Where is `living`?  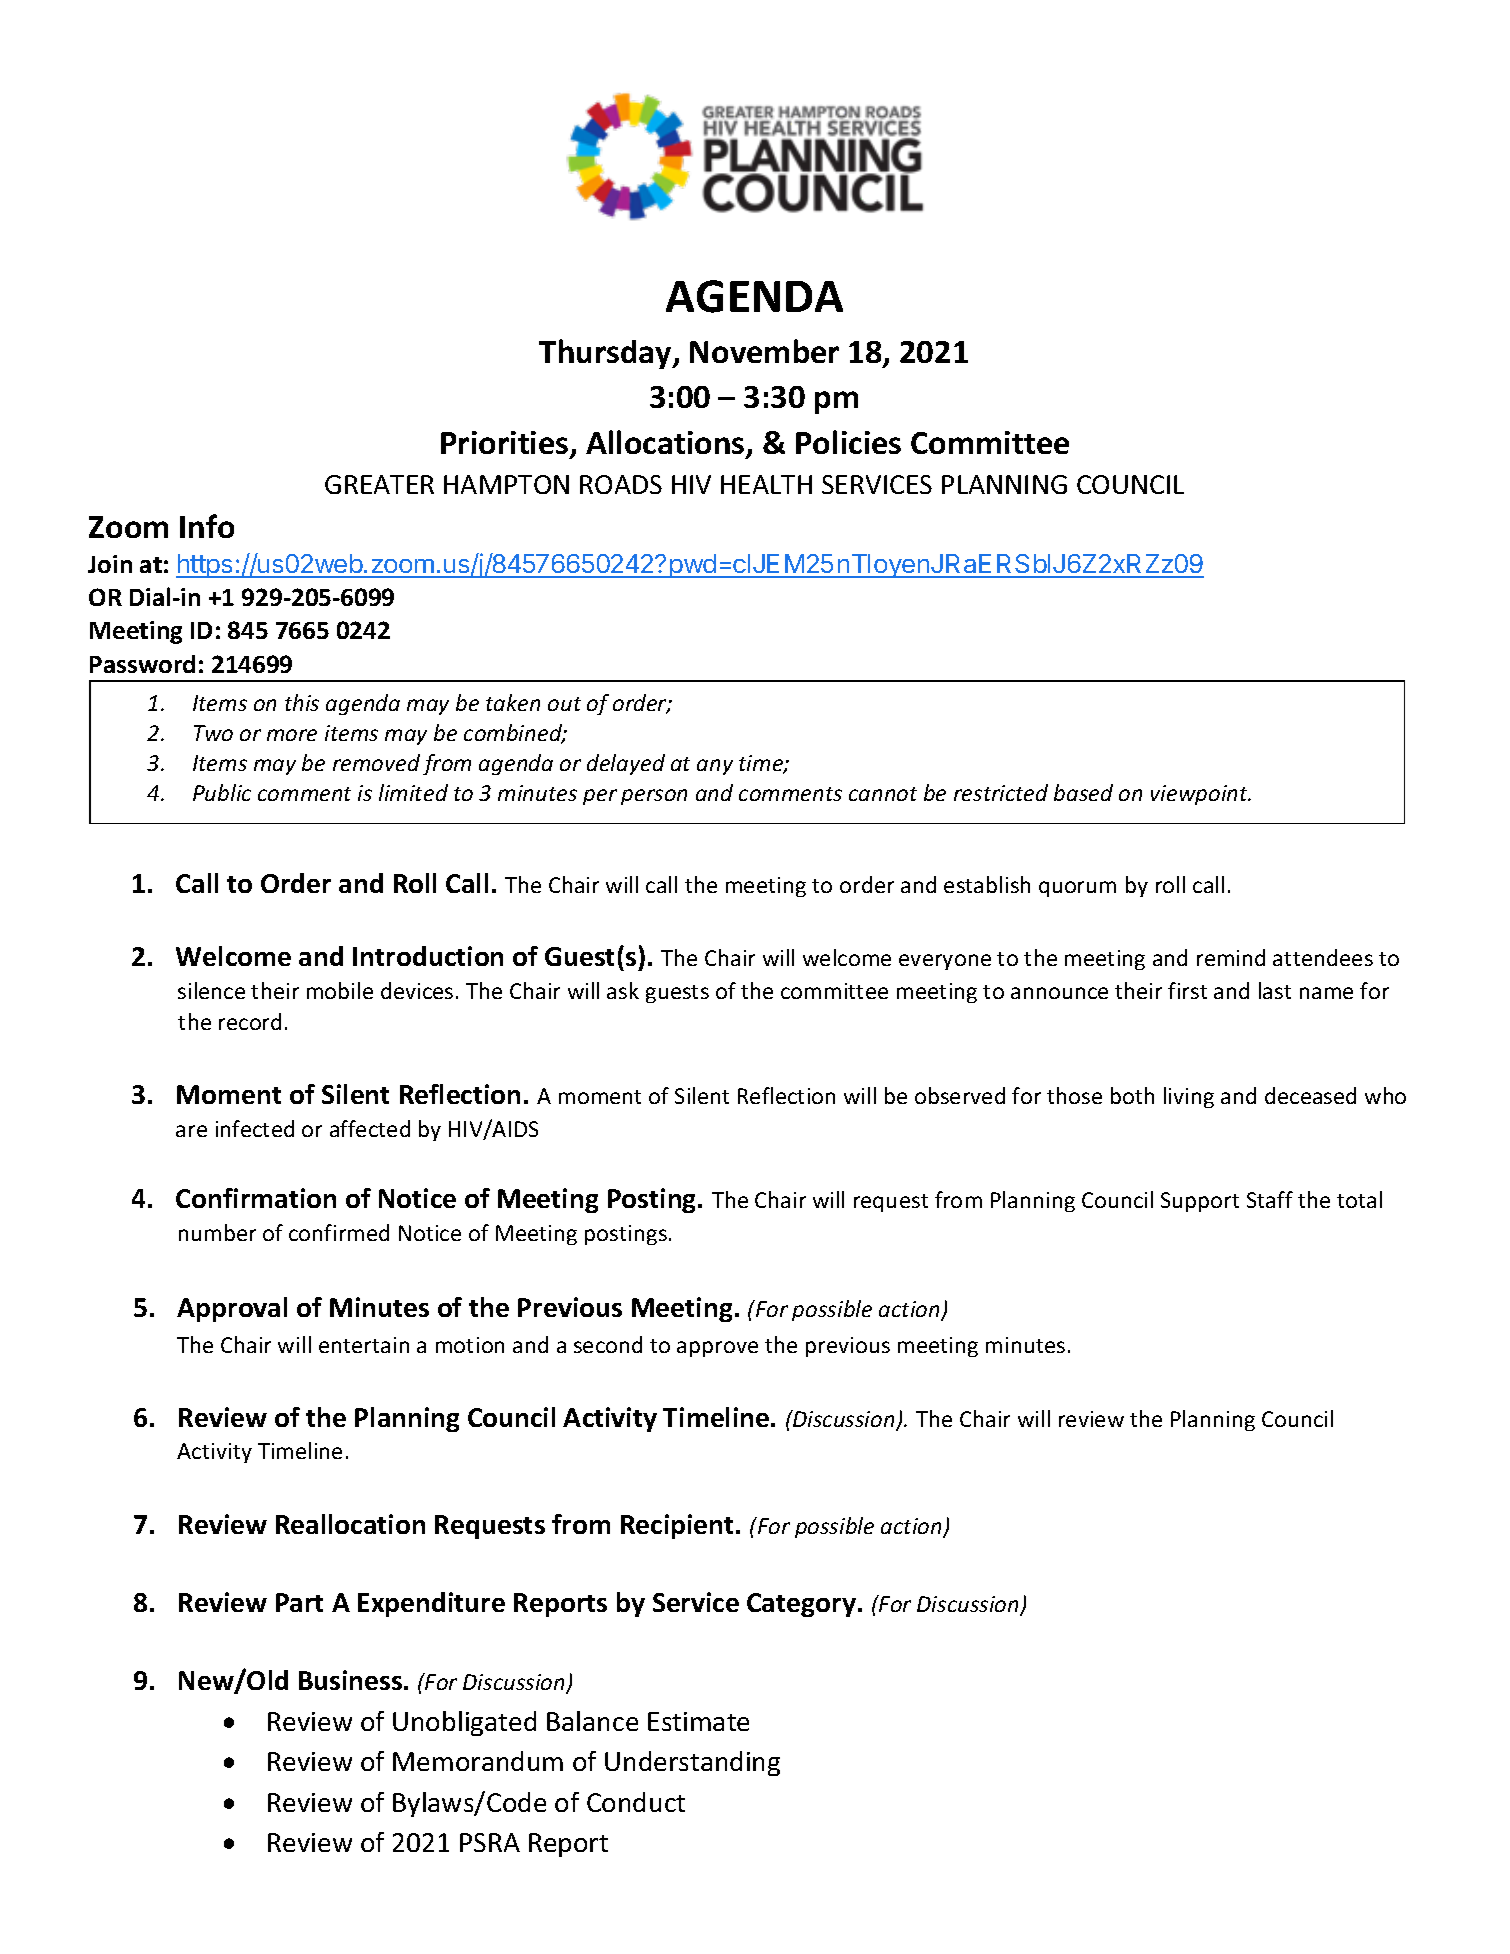
living is located at coordinates (1189, 1097).
